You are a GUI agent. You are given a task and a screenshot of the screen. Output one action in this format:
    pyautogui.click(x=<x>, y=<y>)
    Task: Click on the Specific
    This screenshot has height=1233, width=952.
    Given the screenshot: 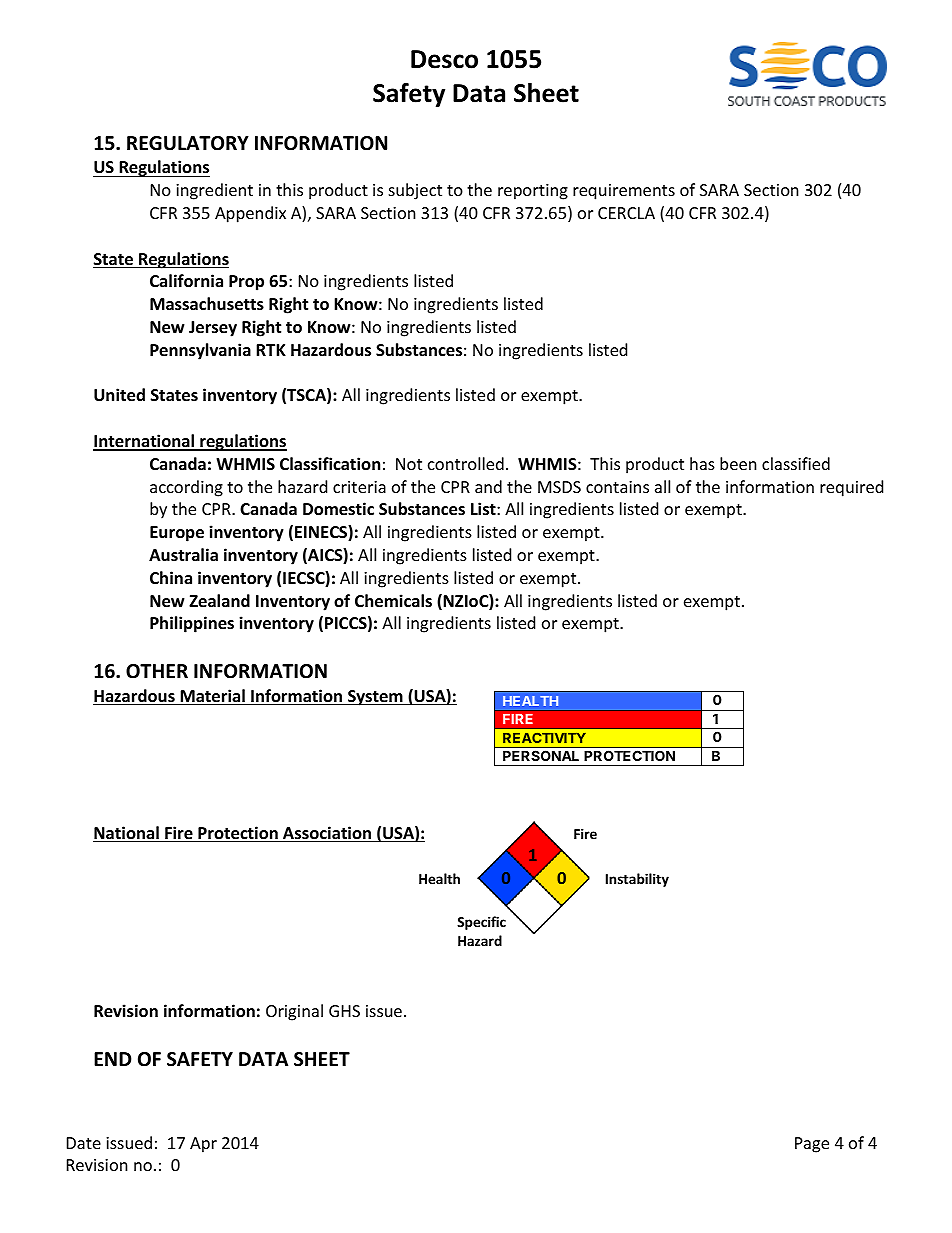 What is the action you would take?
    pyautogui.click(x=481, y=923)
